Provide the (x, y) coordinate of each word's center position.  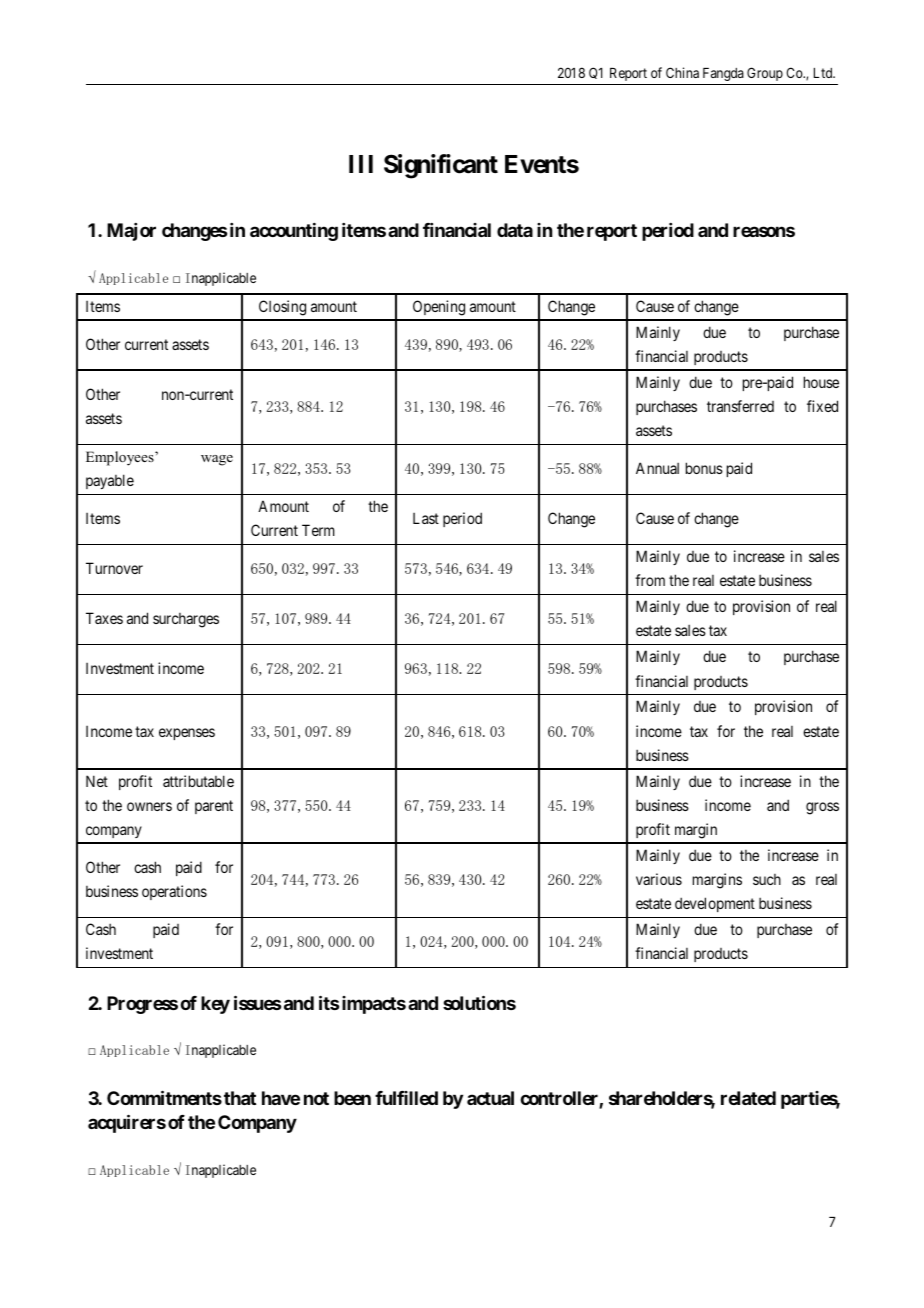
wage (217, 460)
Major (131, 232)
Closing (282, 308)
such (767, 879)
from (650, 580)
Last (426, 518)
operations (174, 892)
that (240, 1098)
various (659, 879)
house (821, 382)
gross (822, 808)
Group (765, 74)
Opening (439, 308)
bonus (704, 468)
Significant (441, 166)
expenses (187, 734)
